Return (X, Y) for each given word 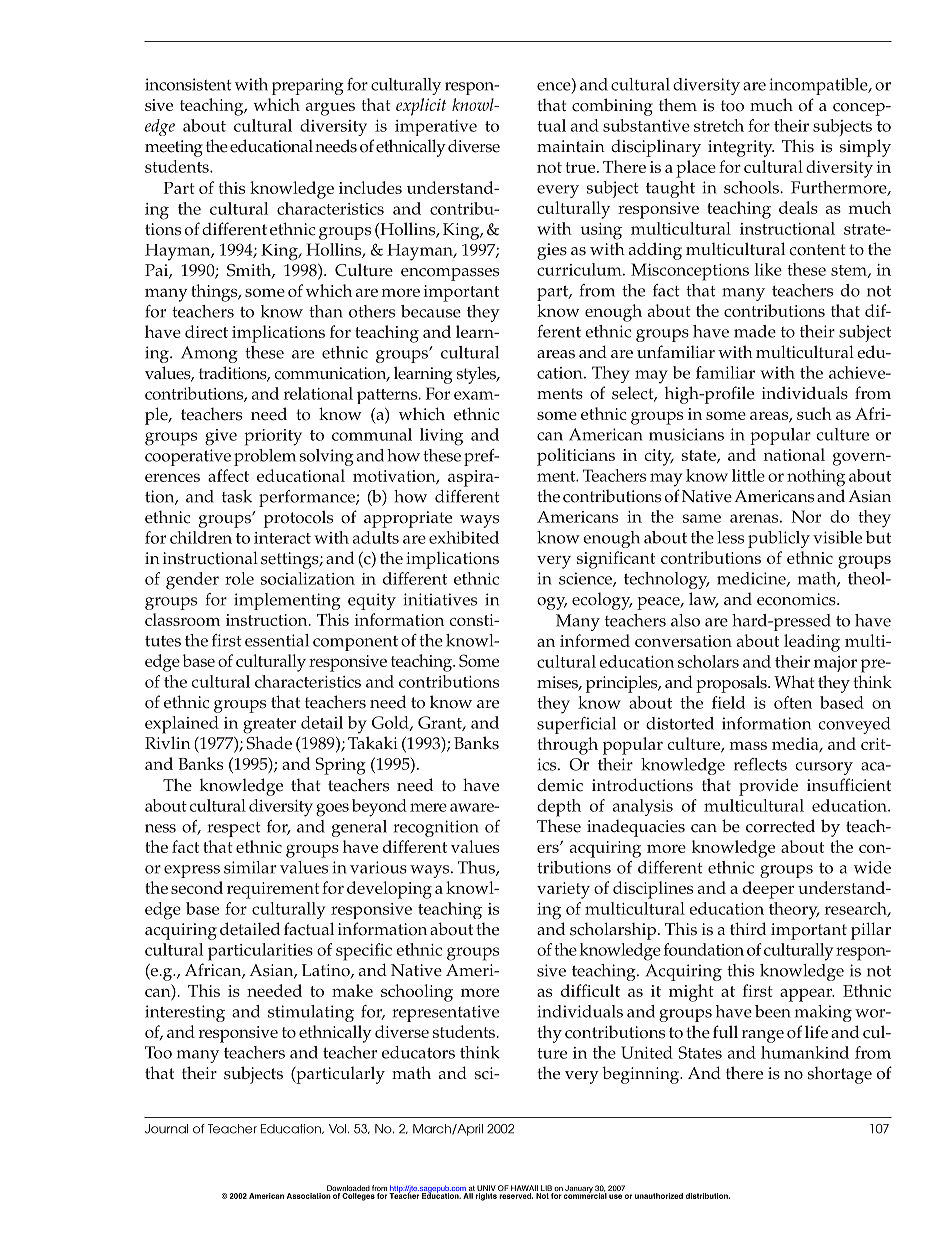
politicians (576, 457)
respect (234, 829)
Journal (166, 1129)
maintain (571, 146)
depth (559, 808)
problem (265, 457)
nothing (816, 478)
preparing (308, 86)
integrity (741, 148)
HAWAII (524, 1188)
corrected (780, 826)
